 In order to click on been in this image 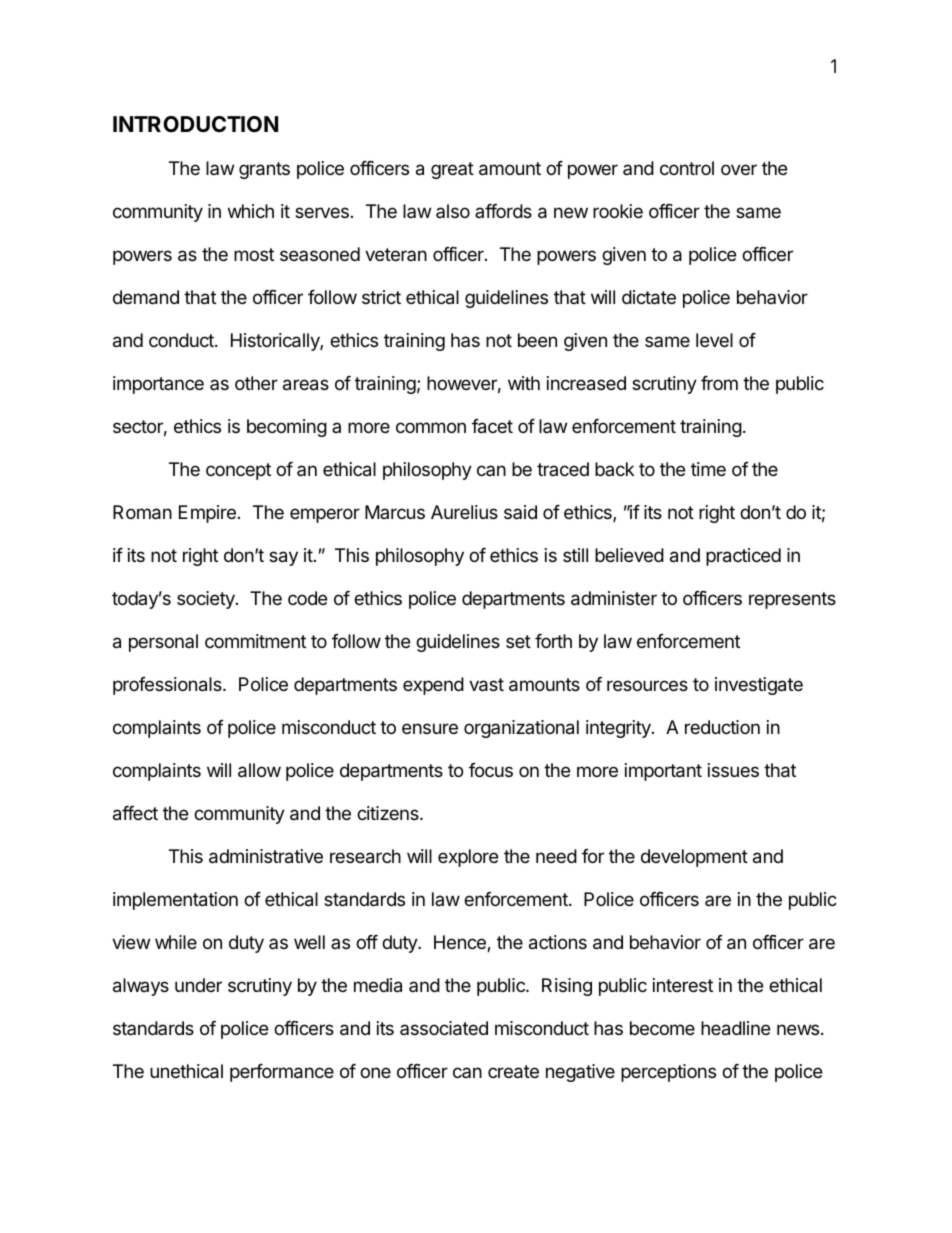, I will do `click(537, 340)`.
